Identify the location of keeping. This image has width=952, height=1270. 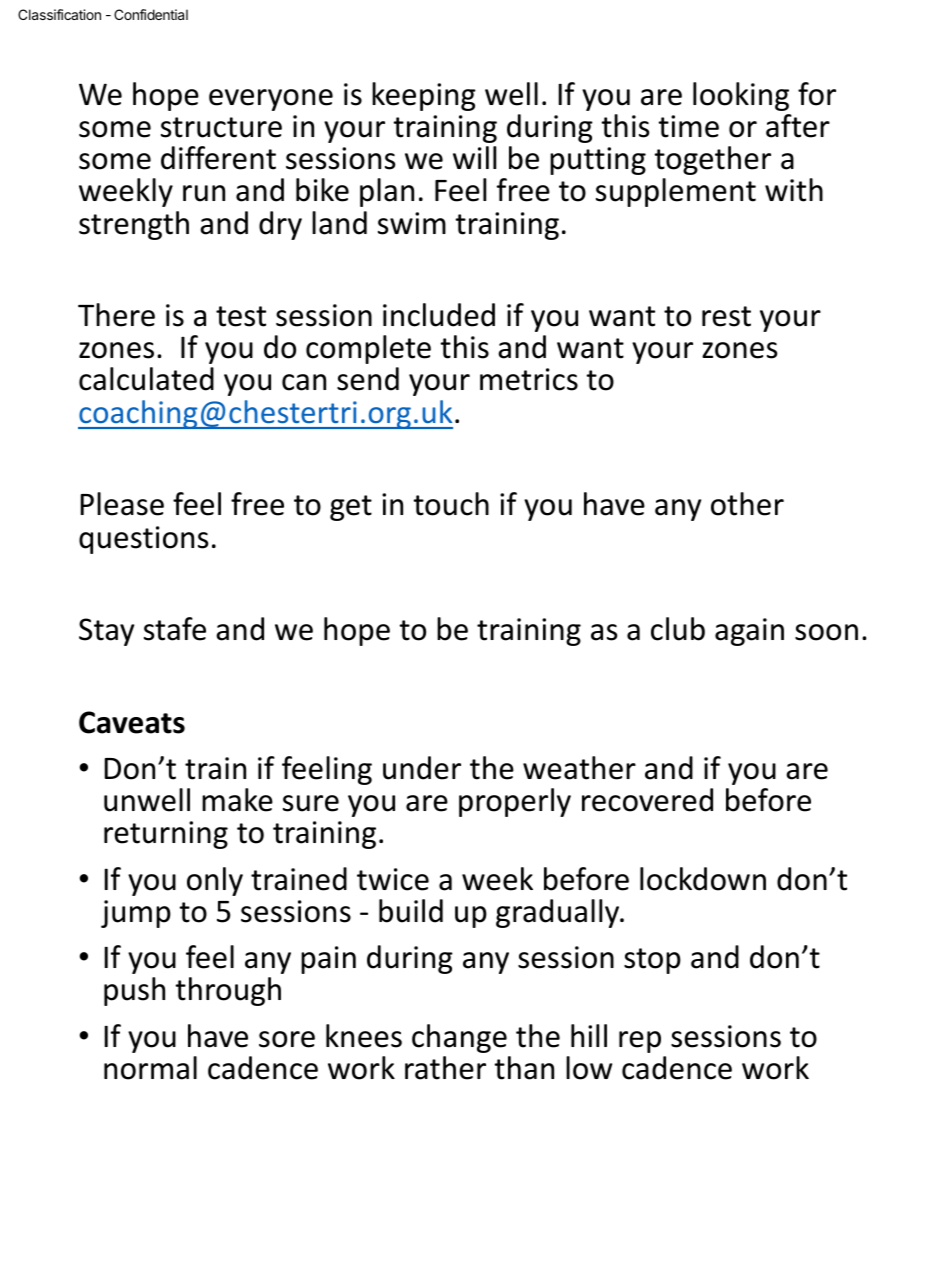
(424, 96).
